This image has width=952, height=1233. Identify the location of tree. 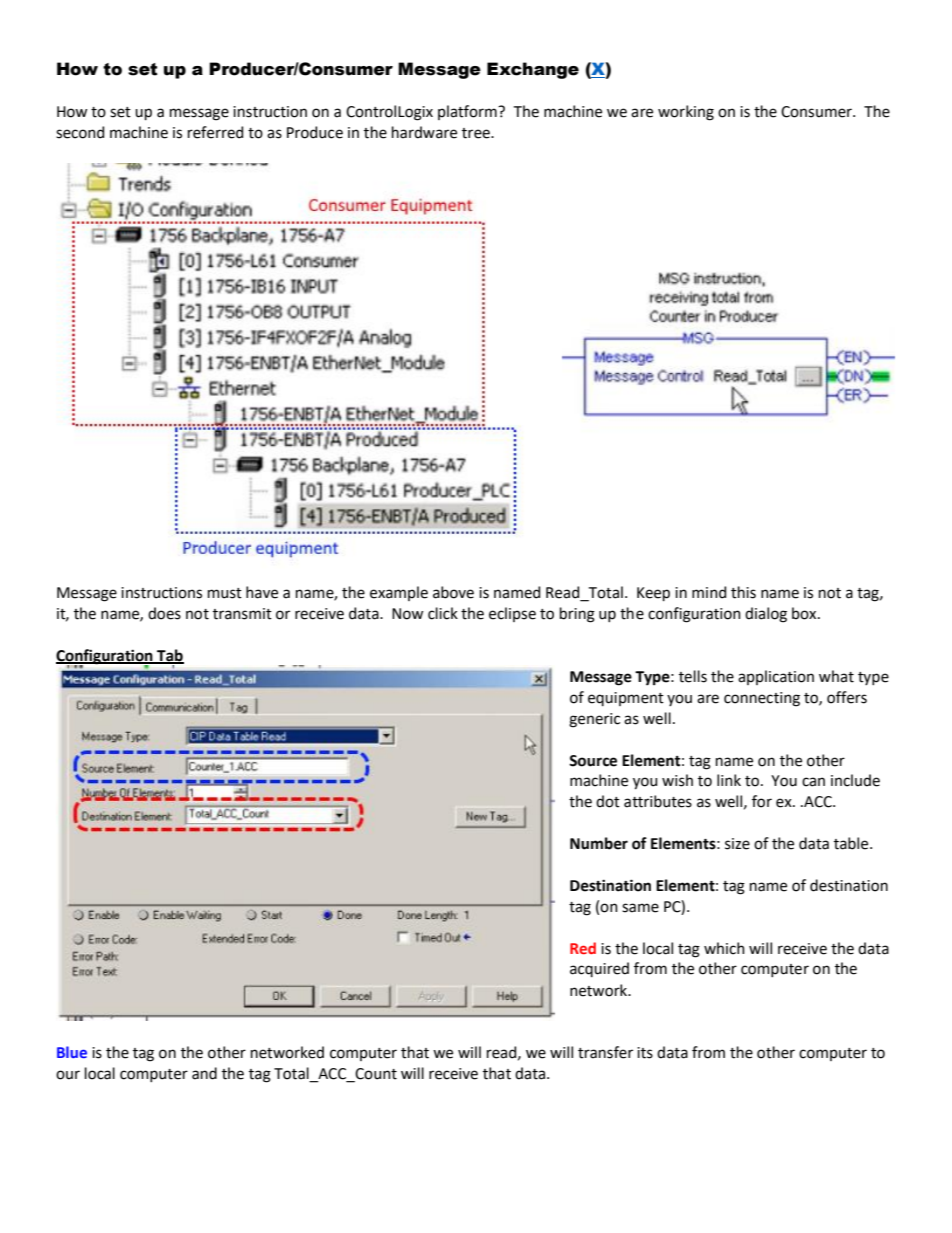
(477, 133).
